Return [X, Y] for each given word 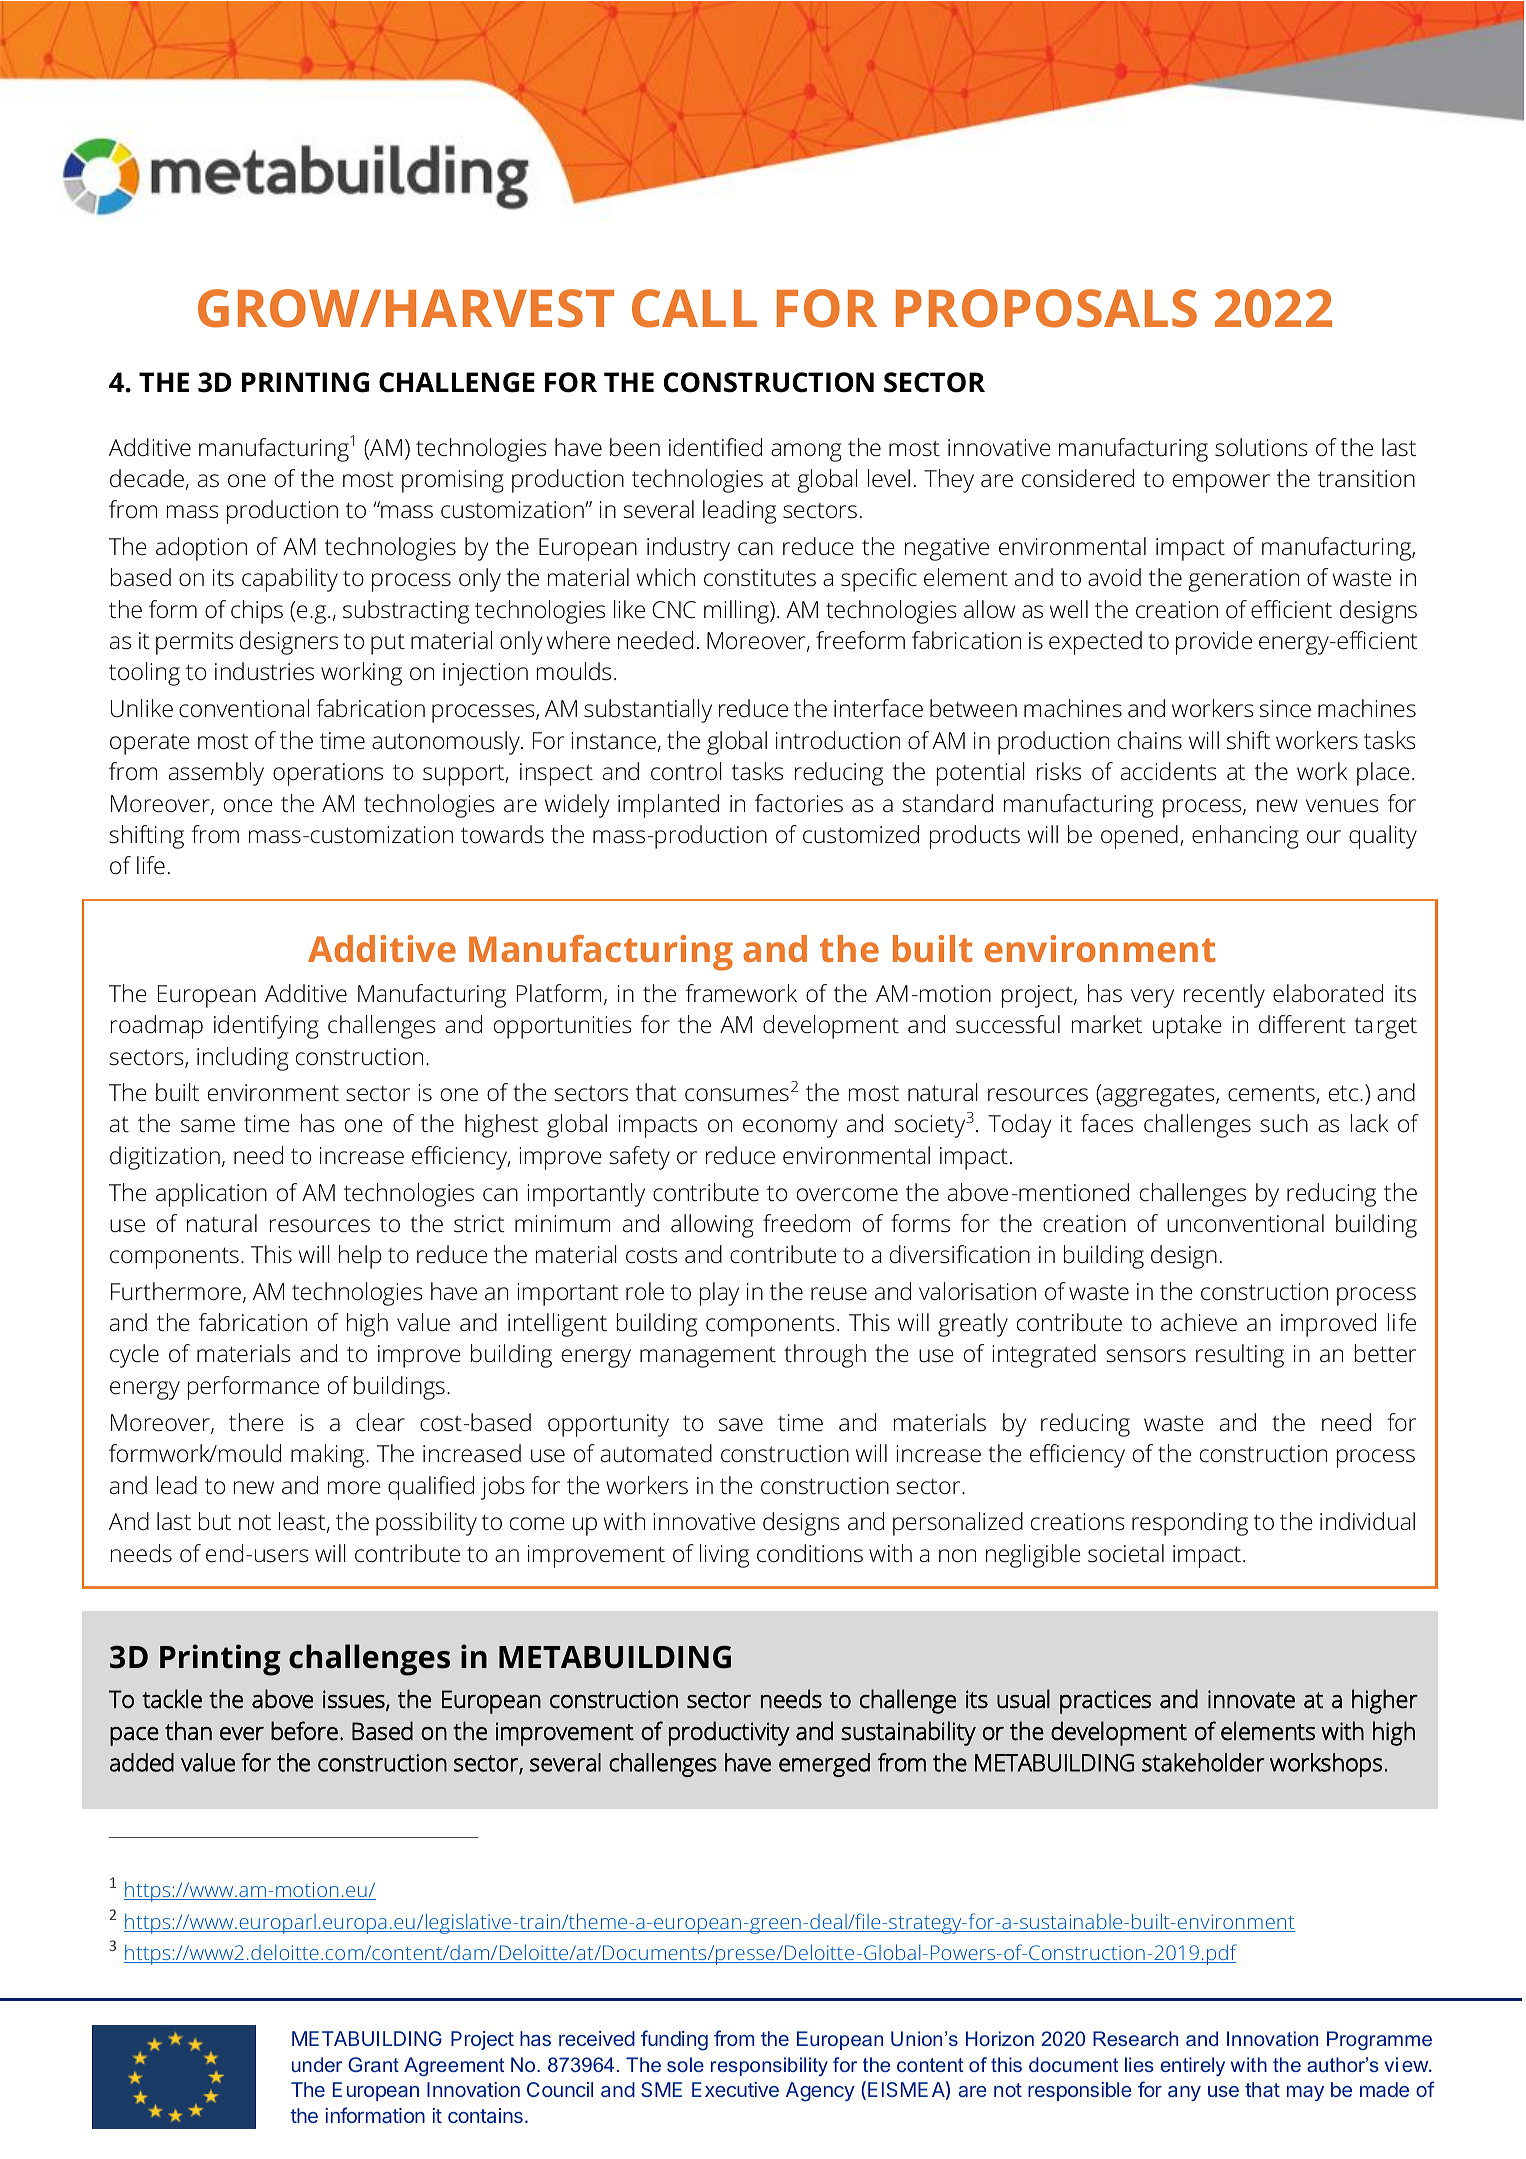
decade [147, 478]
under [317, 2064]
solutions [1261, 447]
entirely [1193, 2066]
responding [1190, 1524]
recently [1224, 996]
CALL [694, 308]
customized [861, 834]
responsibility [769, 2066]
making [329, 1456]
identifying [266, 1027]
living [724, 1556]
